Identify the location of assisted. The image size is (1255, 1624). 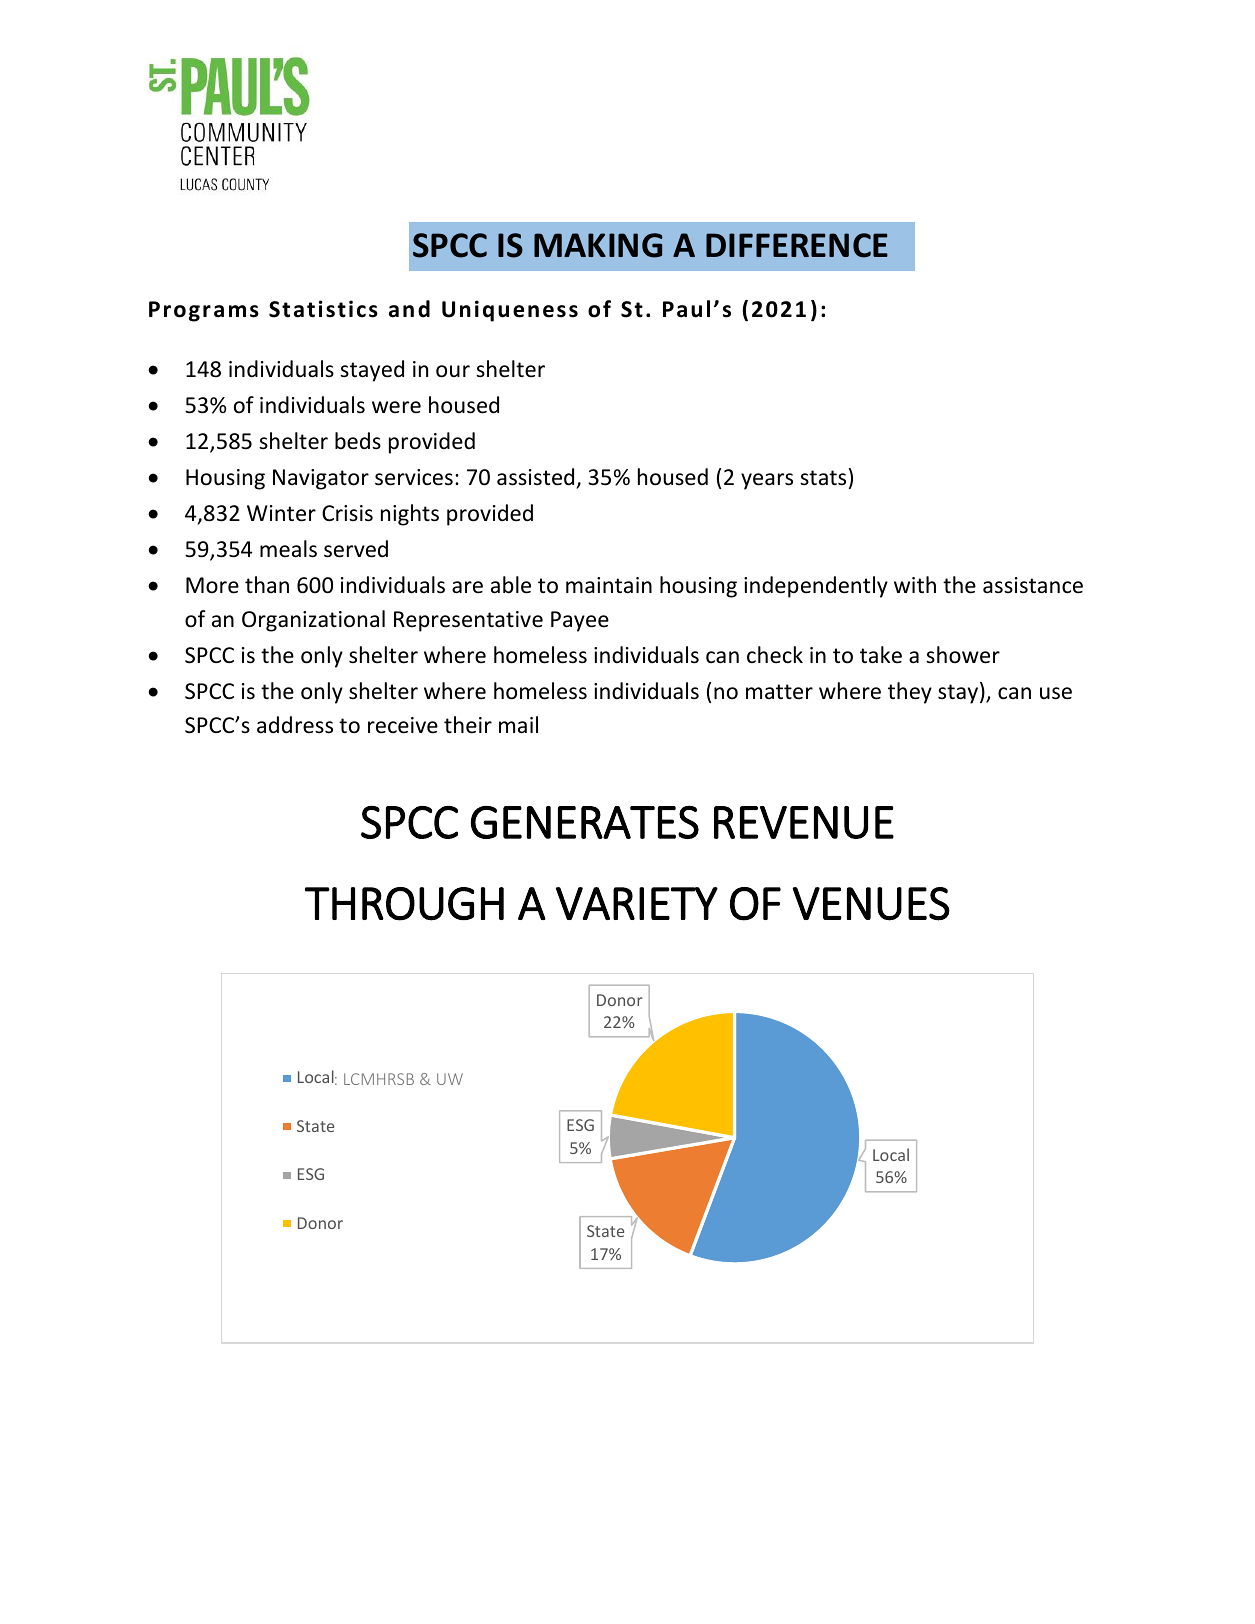
(535, 477).
